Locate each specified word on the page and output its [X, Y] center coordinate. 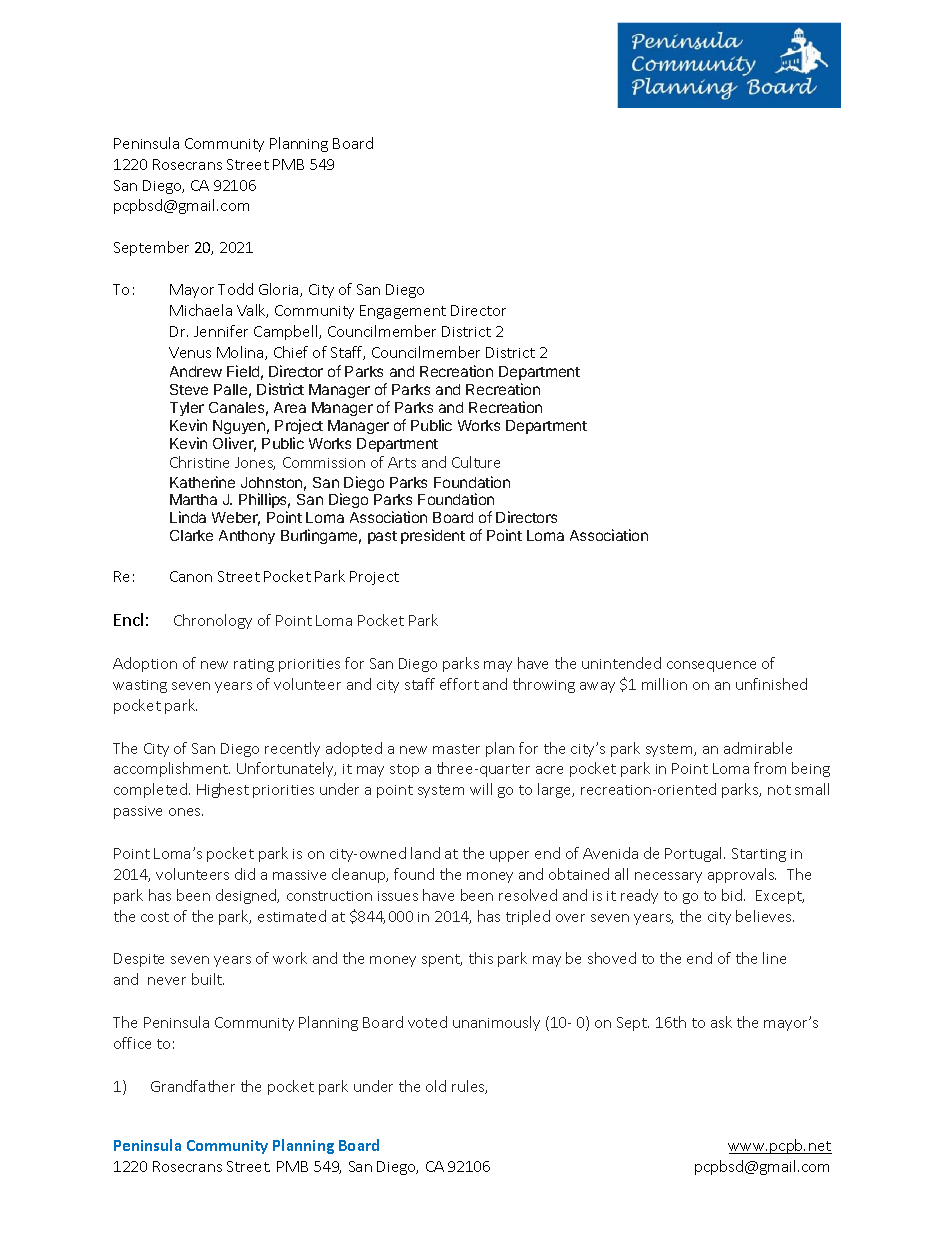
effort [459, 684]
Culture [476, 462]
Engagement [403, 312]
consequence [711, 666]
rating [254, 665]
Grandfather [193, 1086]
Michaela [201, 310]
